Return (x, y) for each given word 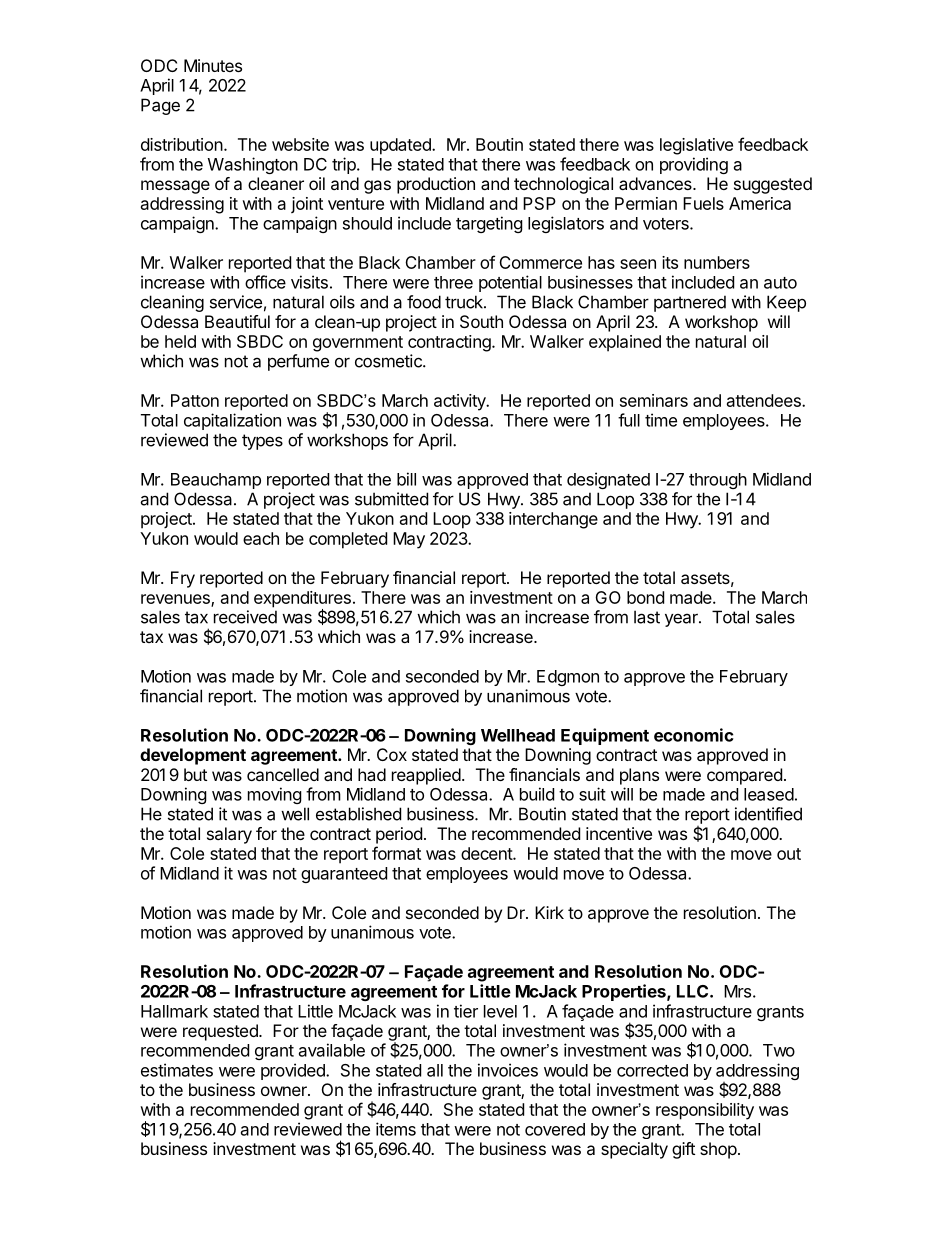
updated (401, 146)
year (682, 620)
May (409, 540)
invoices (508, 1070)
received (245, 617)
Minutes (213, 65)
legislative (696, 146)
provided (294, 1071)
